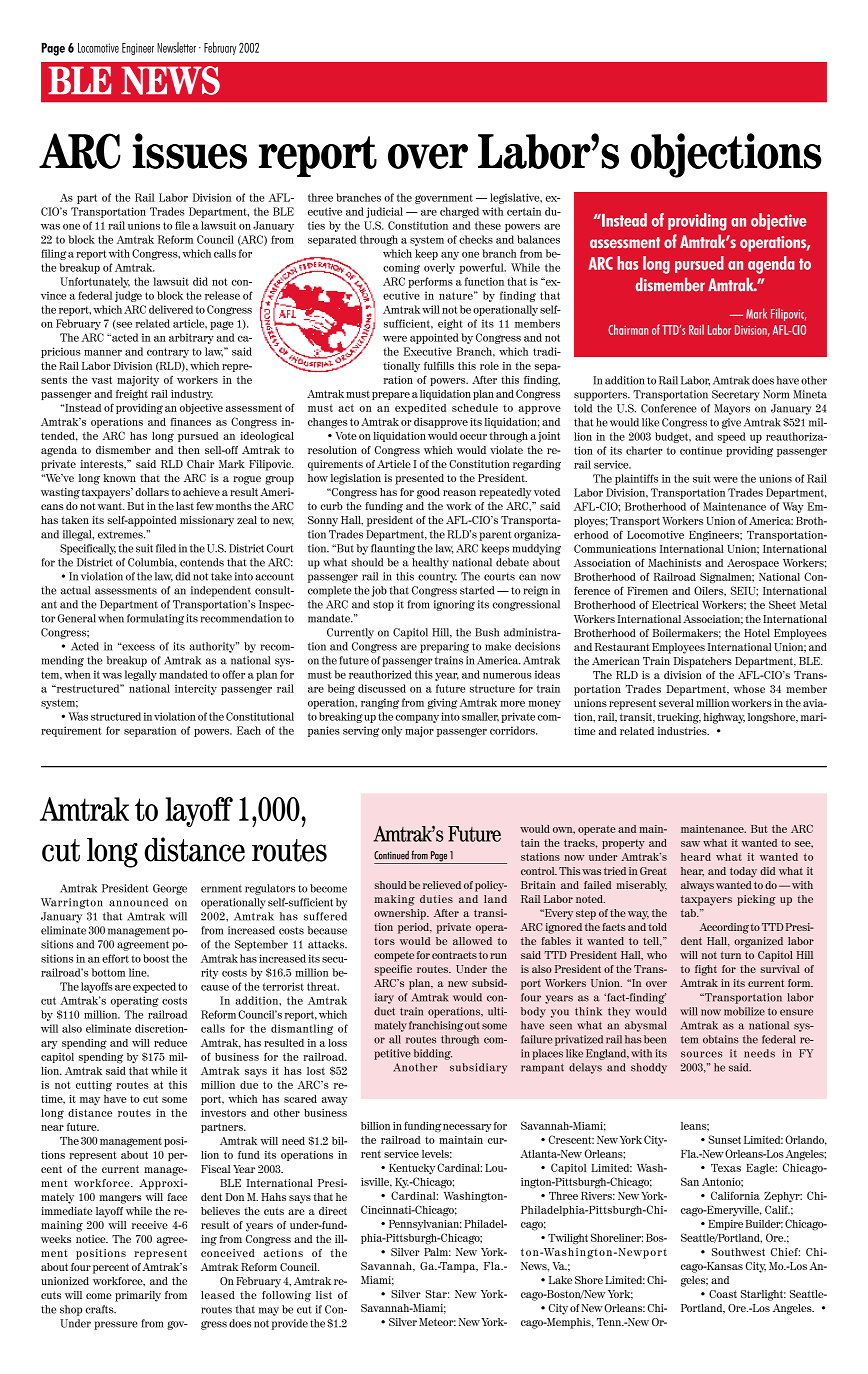 The width and height of the screenshot is (868, 1374). Describe the element at coordinates (417, 719) in the screenshot. I see `company` at that location.
